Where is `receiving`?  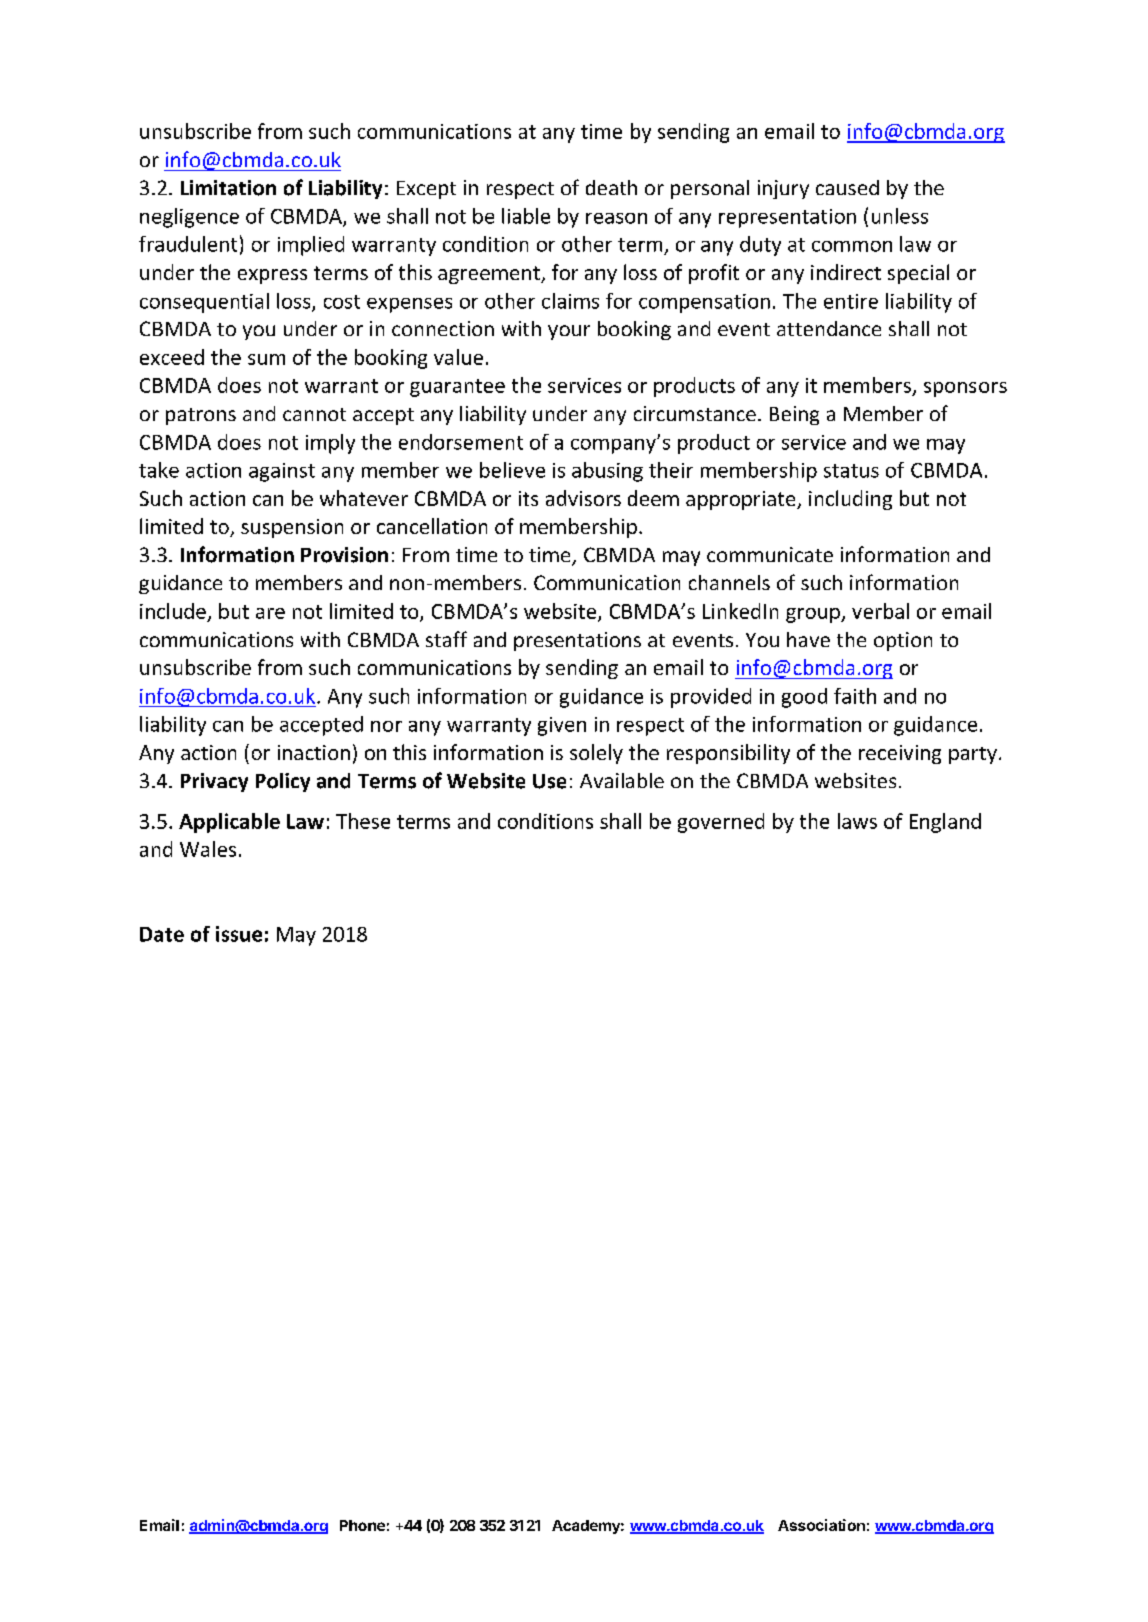
receiving is located at coordinates (900, 754).
